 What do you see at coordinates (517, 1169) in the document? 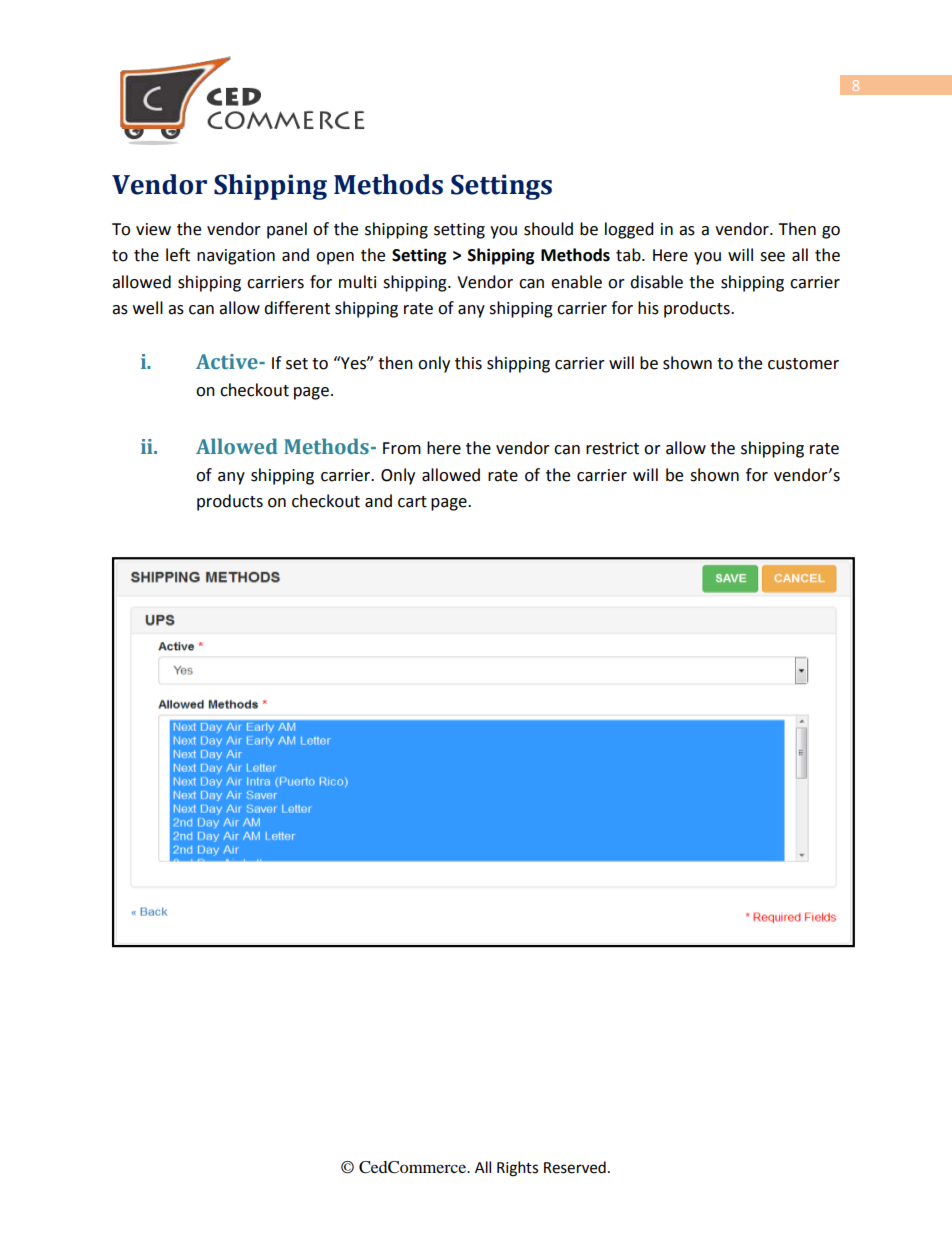
I see `Rights` at bounding box center [517, 1169].
